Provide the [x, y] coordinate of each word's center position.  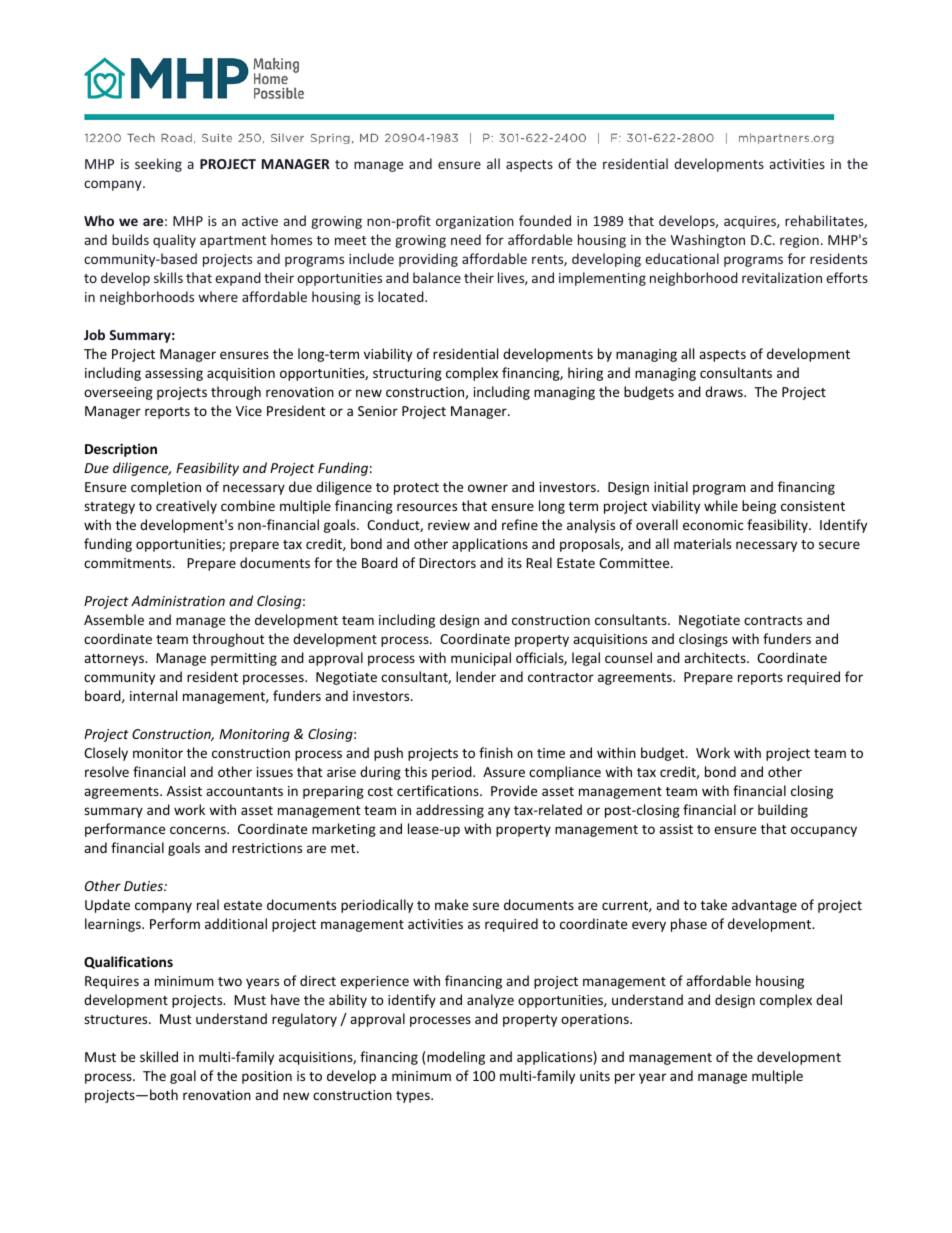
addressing [450, 811]
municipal [481, 659]
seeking [158, 165]
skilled [159, 1056]
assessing [174, 374]
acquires [751, 222]
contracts [773, 620]
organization [475, 222]
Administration [178, 600]
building [783, 811]
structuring [407, 374]
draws [725, 391]
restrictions [267, 848]
